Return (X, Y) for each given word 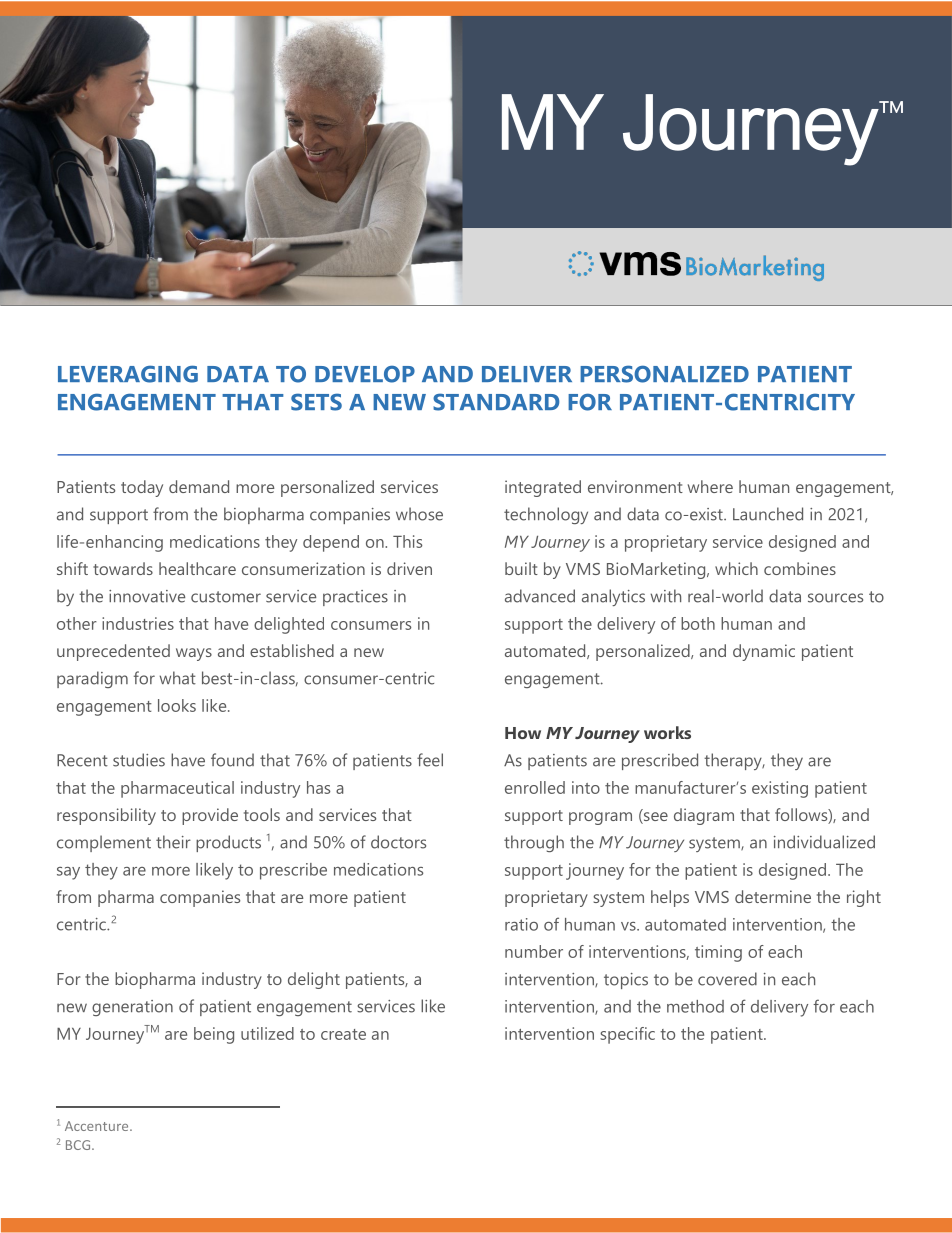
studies (139, 760)
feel (430, 760)
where (710, 486)
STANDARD (496, 402)
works (667, 732)
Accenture (98, 1126)
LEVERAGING (128, 374)
